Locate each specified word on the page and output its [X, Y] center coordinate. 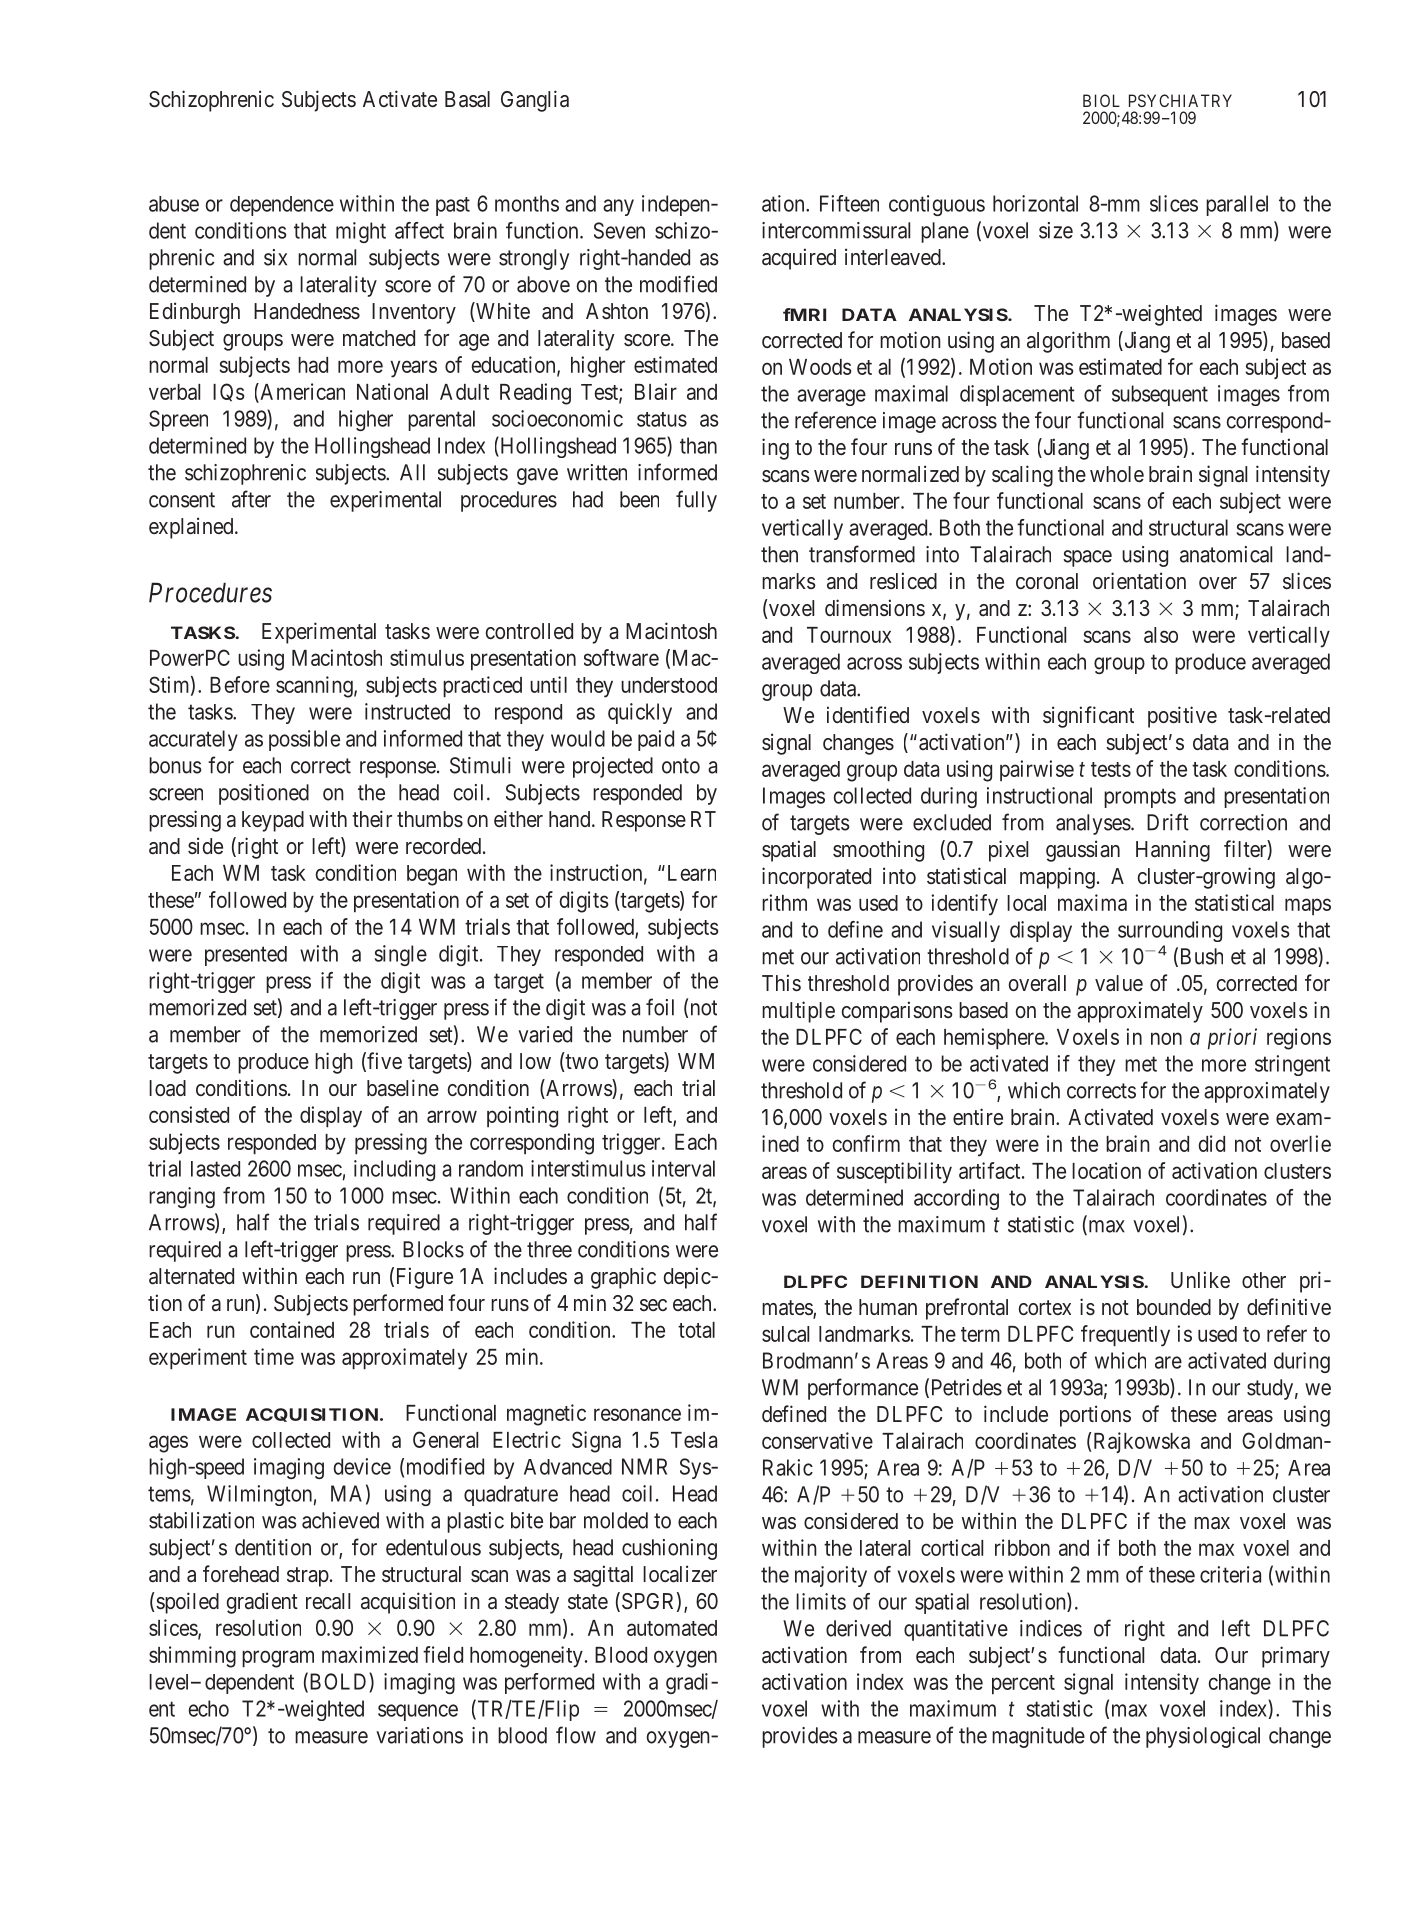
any [618, 207]
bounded [1174, 1307]
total [696, 1330]
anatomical [1226, 554]
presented [246, 956]
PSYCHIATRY [1180, 100]
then [779, 554]
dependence [282, 206]
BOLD [338, 1682]
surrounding [1170, 931]
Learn [690, 873]
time [274, 1356]
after [251, 499]
